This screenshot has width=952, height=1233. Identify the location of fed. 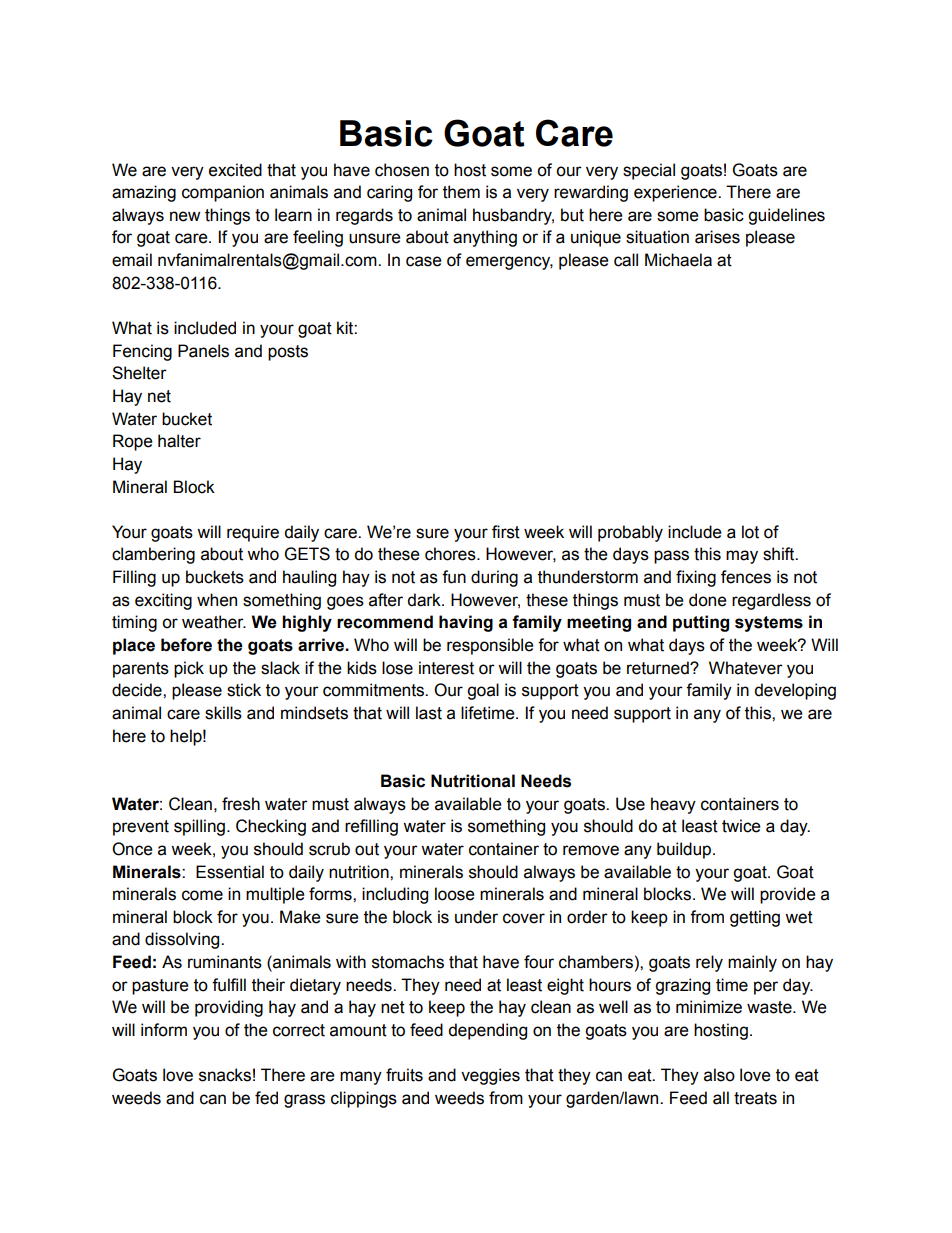
(266, 1098).
